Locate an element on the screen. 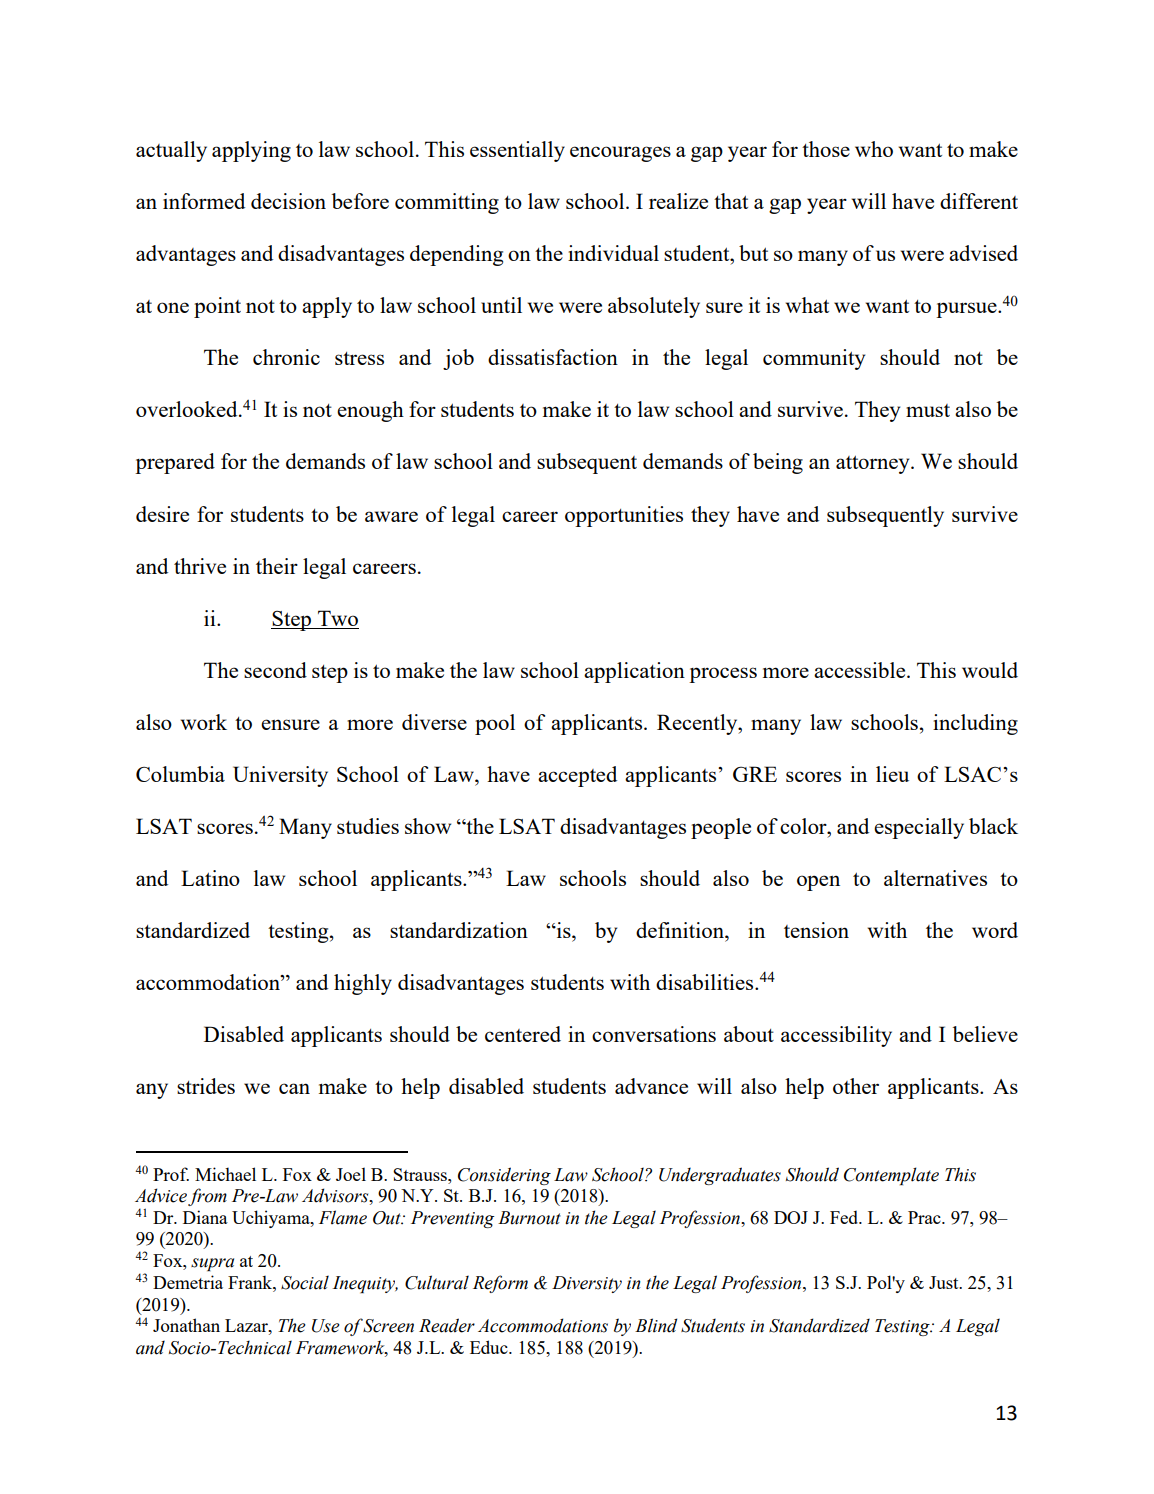 The image size is (1154, 1494). encourages is located at coordinates (620, 154).
